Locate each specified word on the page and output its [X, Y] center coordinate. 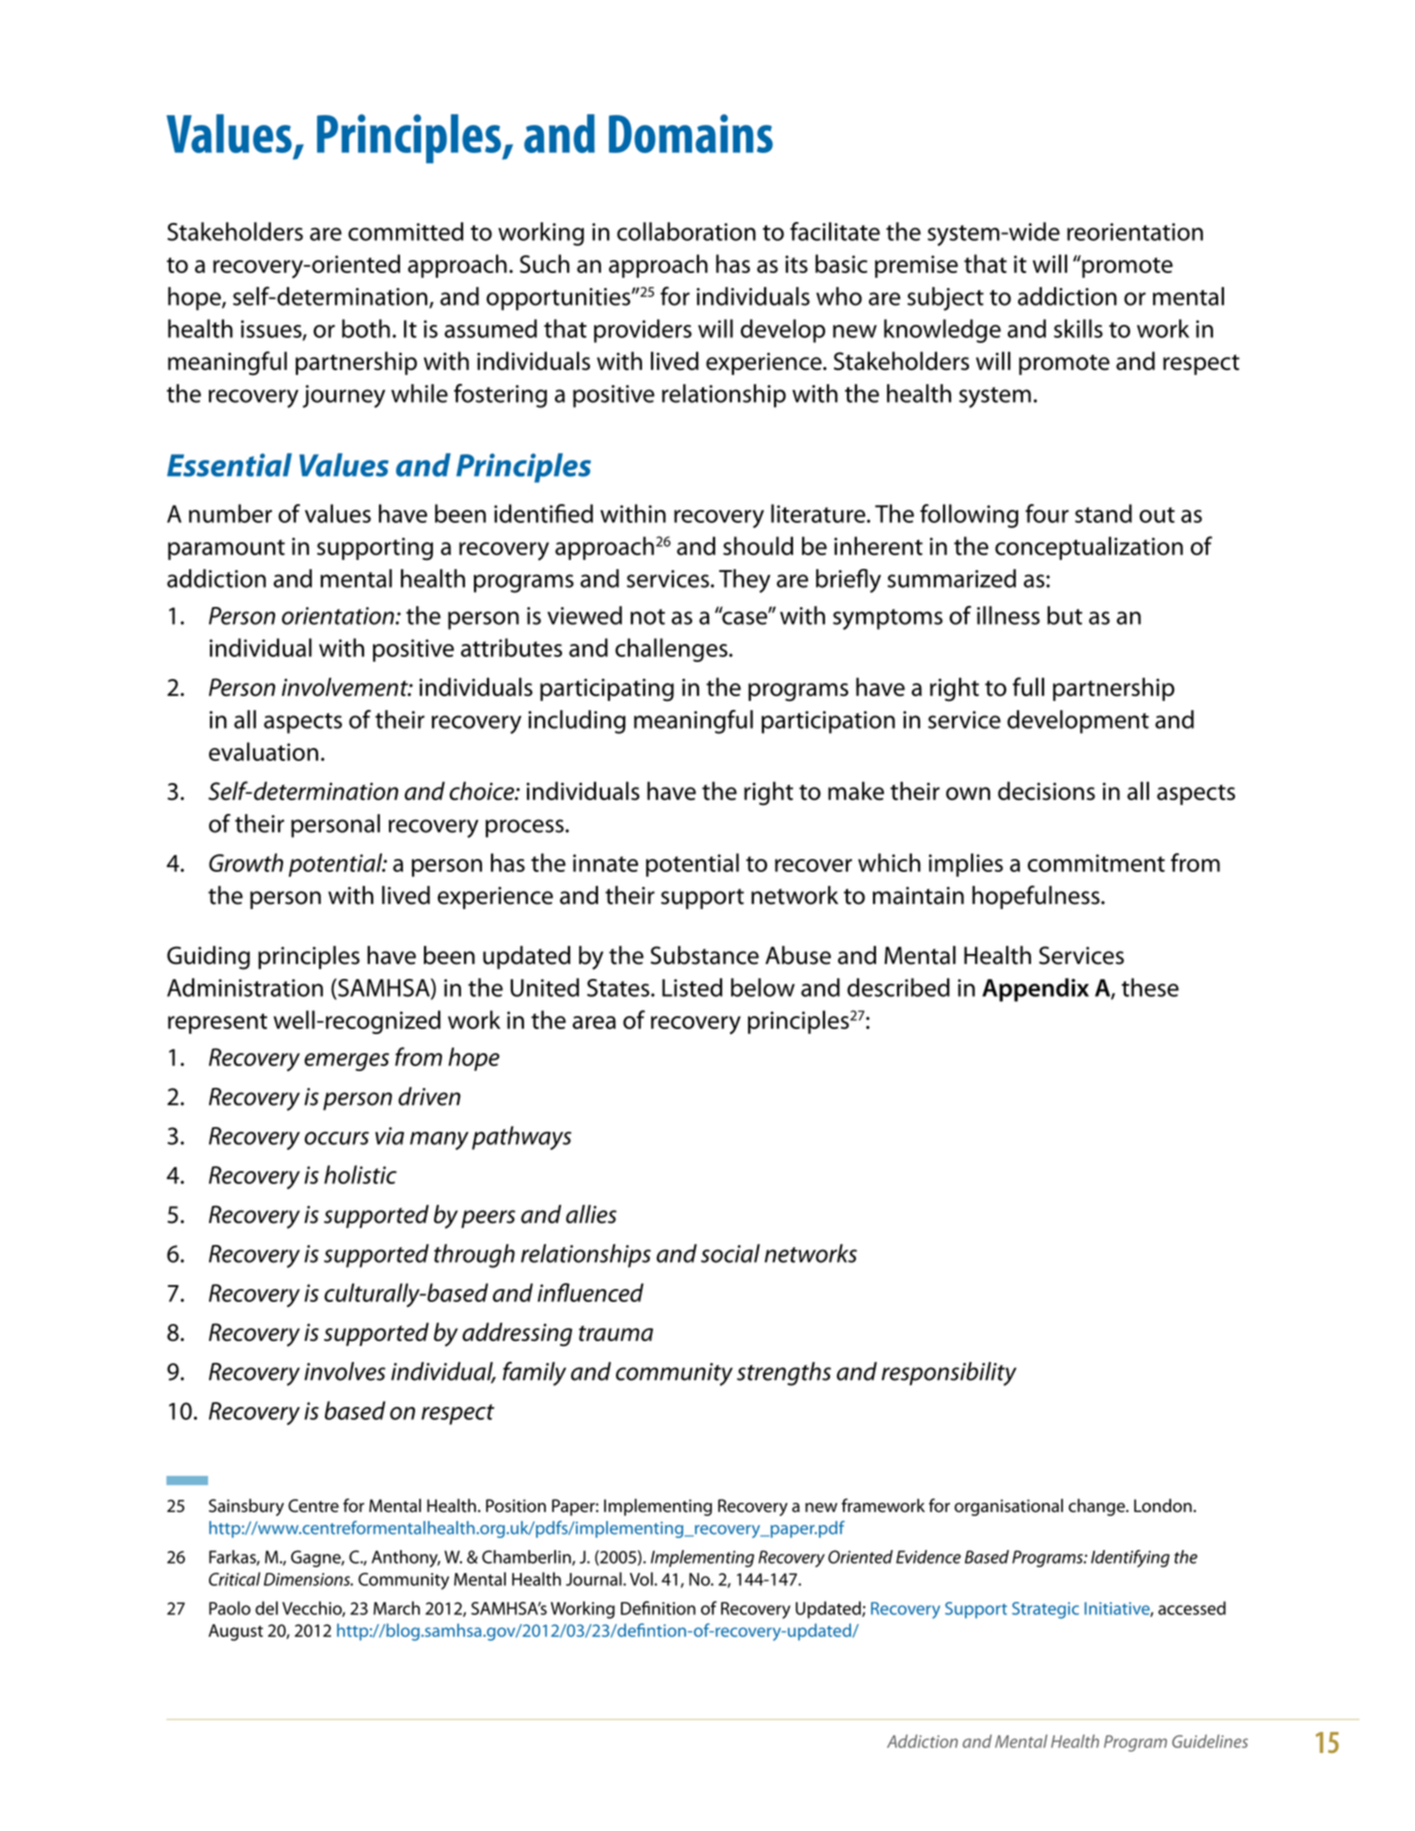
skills [1078, 328]
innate [605, 863]
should [758, 545]
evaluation [263, 751]
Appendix [1035, 990]
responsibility [949, 1374]
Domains [691, 133]
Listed [692, 987]
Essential [229, 465]
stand [1103, 513]
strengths [784, 1374]
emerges [346, 1062]
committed [406, 231]
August [235, 1632]
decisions [1046, 790]
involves [345, 1371]
